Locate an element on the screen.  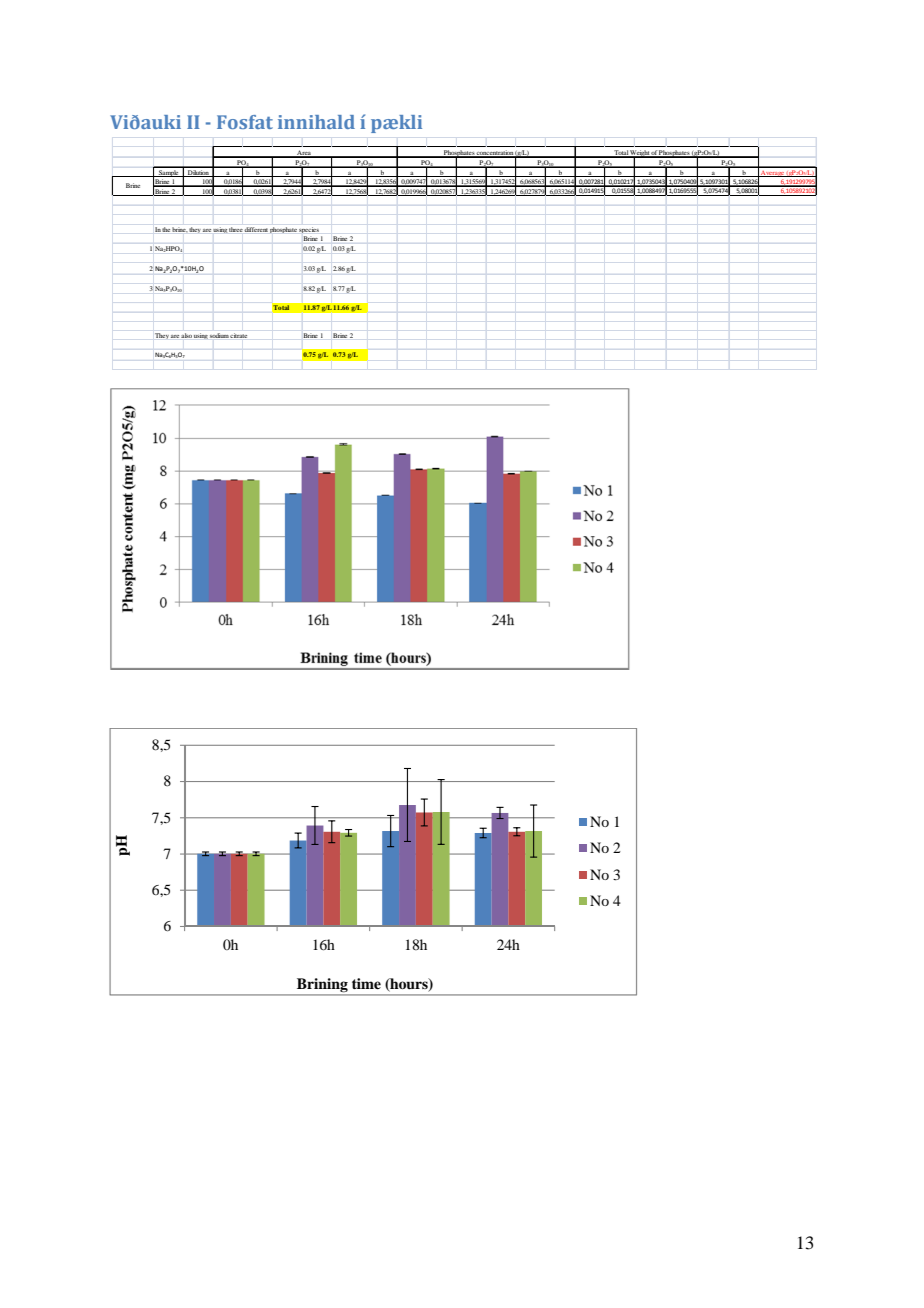
time is located at coordinates (366, 983).
